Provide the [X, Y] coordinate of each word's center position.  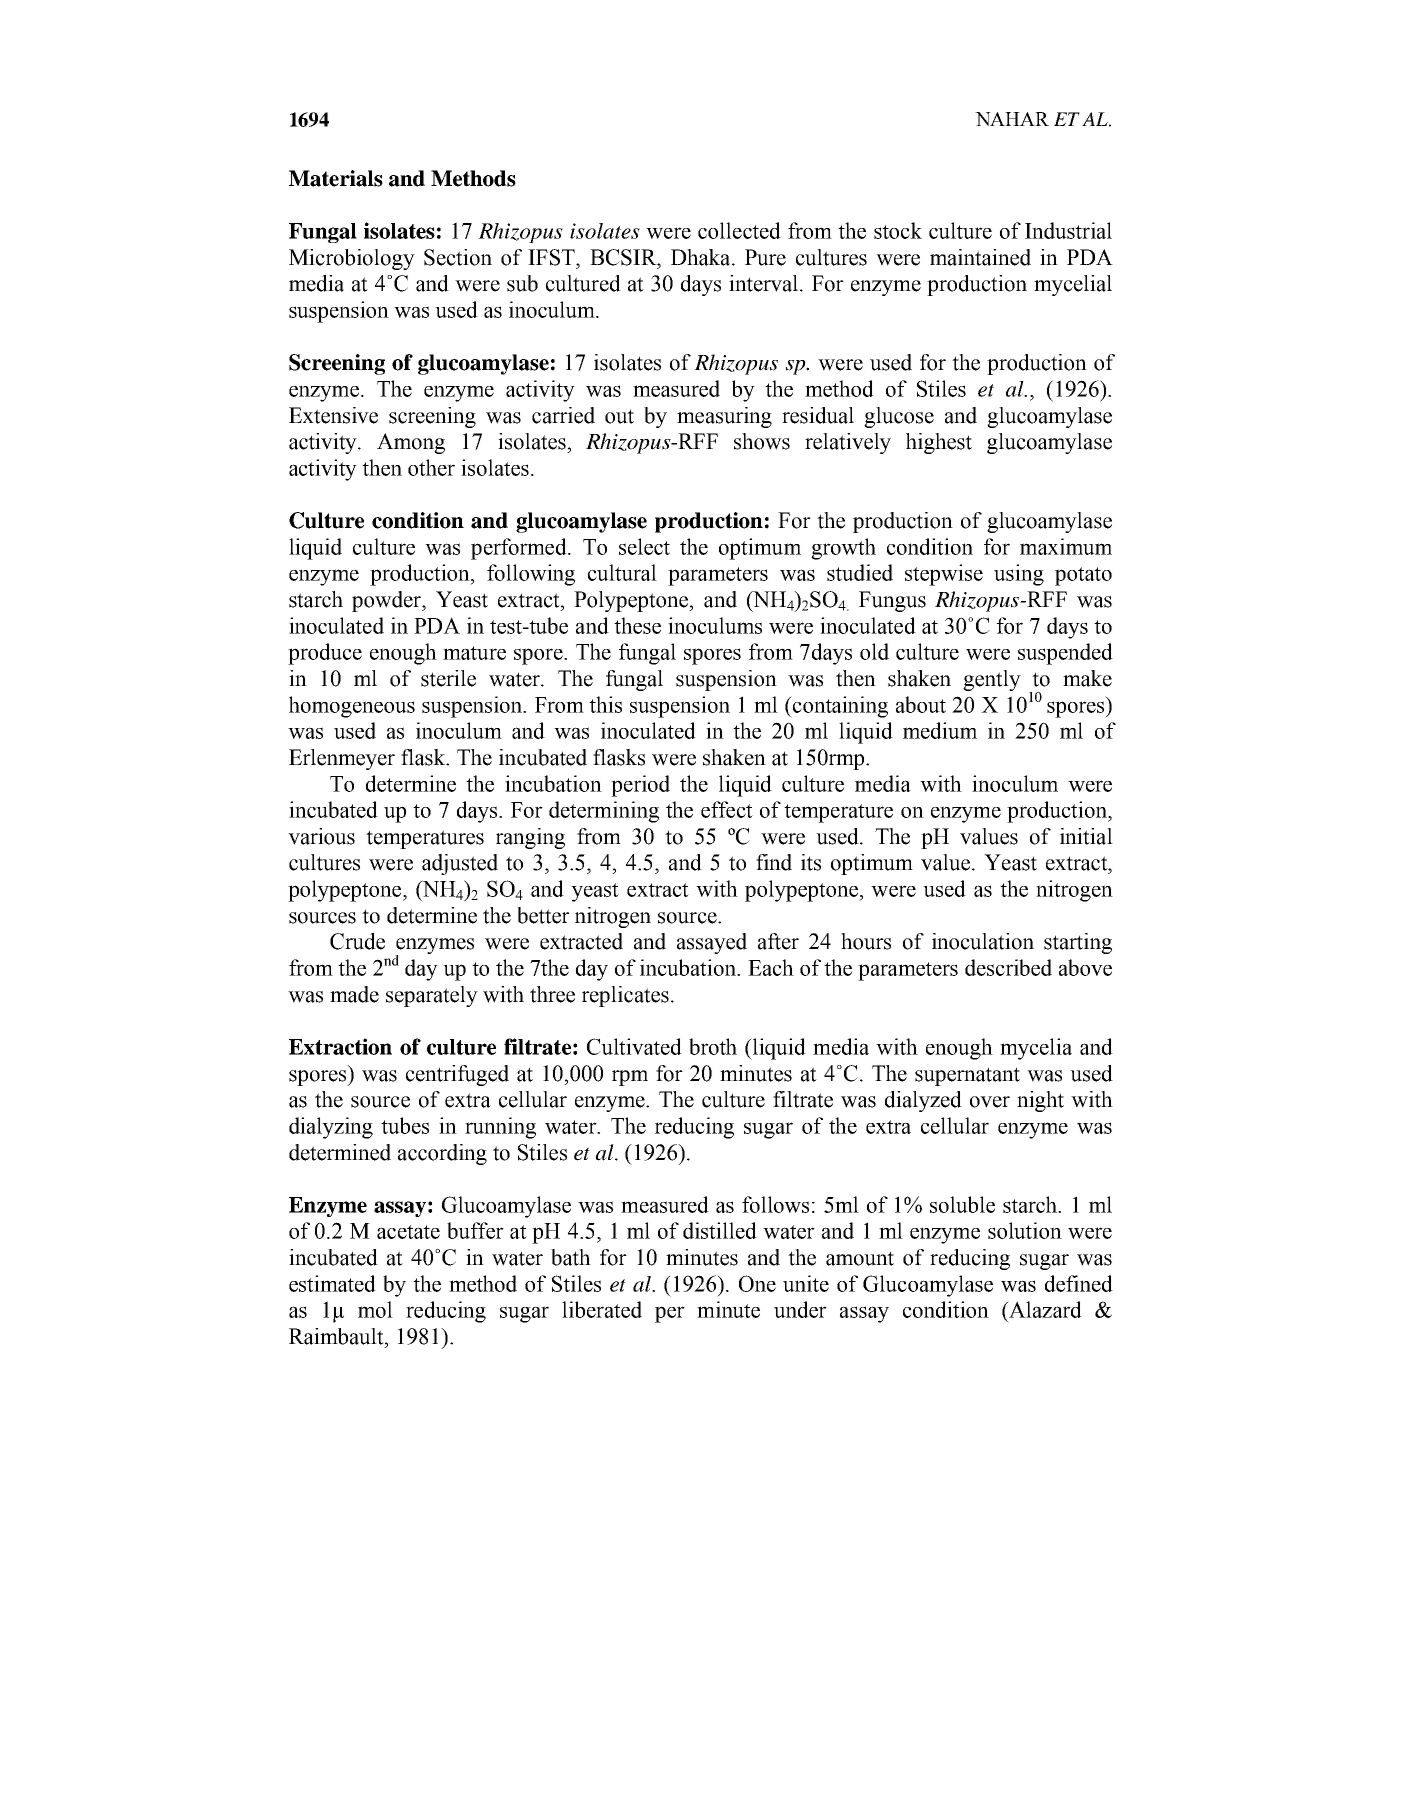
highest [939, 443]
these [637, 625]
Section [458, 257]
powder [387, 601]
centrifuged [457, 1075]
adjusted [460, 864]
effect [727, 809]
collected [739, 230]
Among [411, 443]
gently [992, 680]
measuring [724, 417]
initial [1086, 836]
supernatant [967, 1076]
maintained [980, 257]
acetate [408, 1232]
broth [713, 1046]
